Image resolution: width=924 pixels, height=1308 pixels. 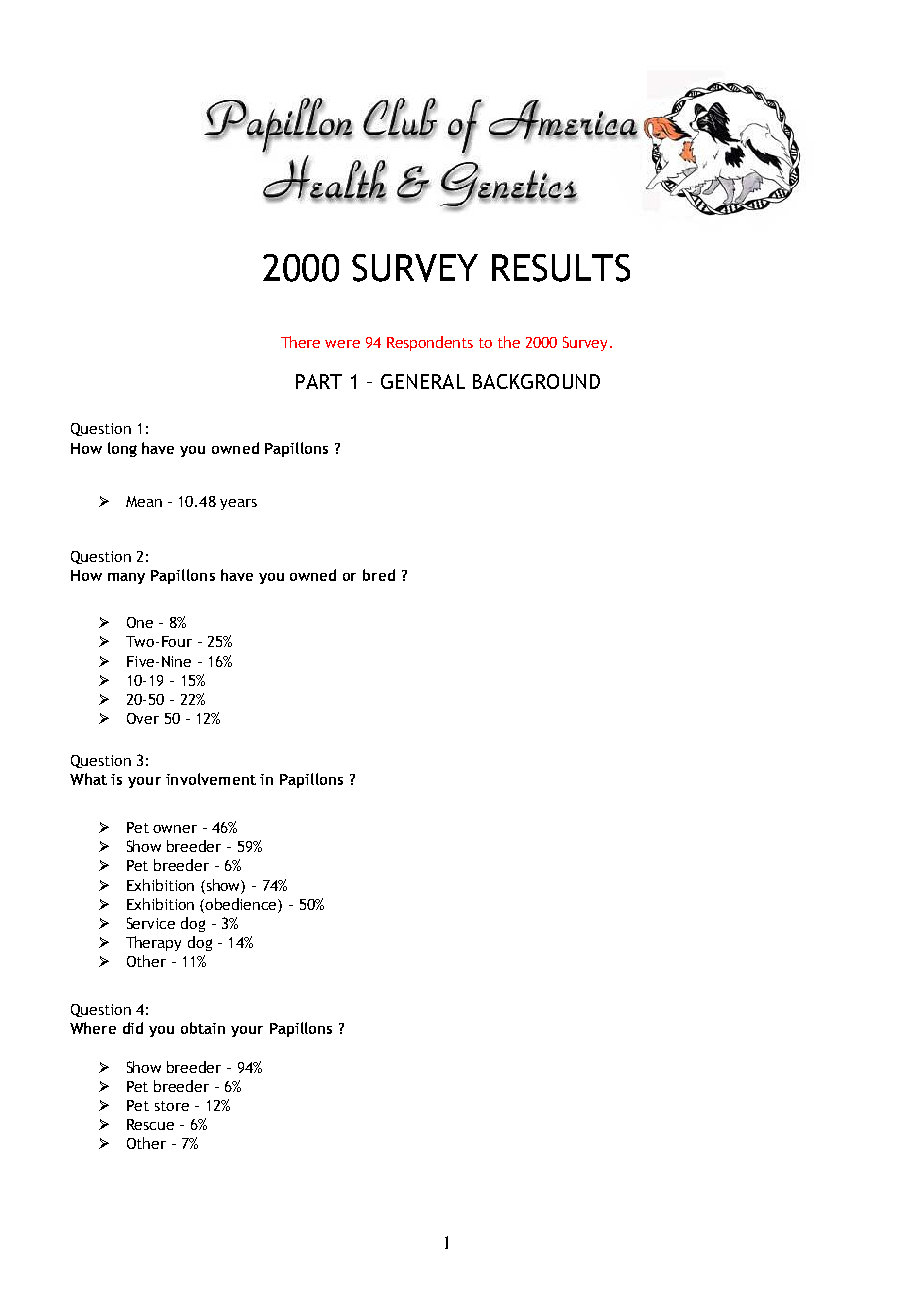 I want to click on Mean, so click(x=144, y=501).
